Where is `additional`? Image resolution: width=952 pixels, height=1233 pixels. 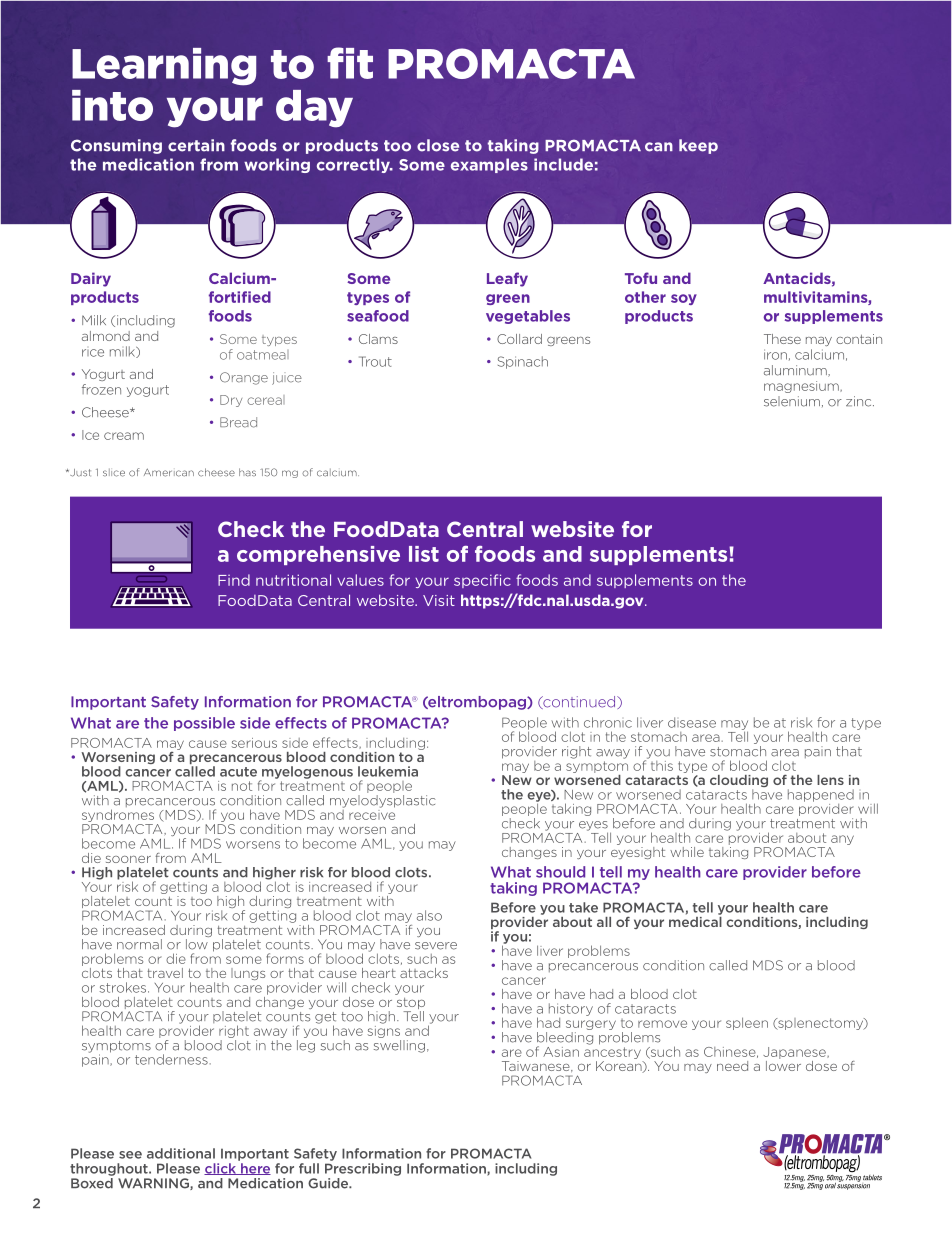 additional is located at coordinates (181, 1153).
